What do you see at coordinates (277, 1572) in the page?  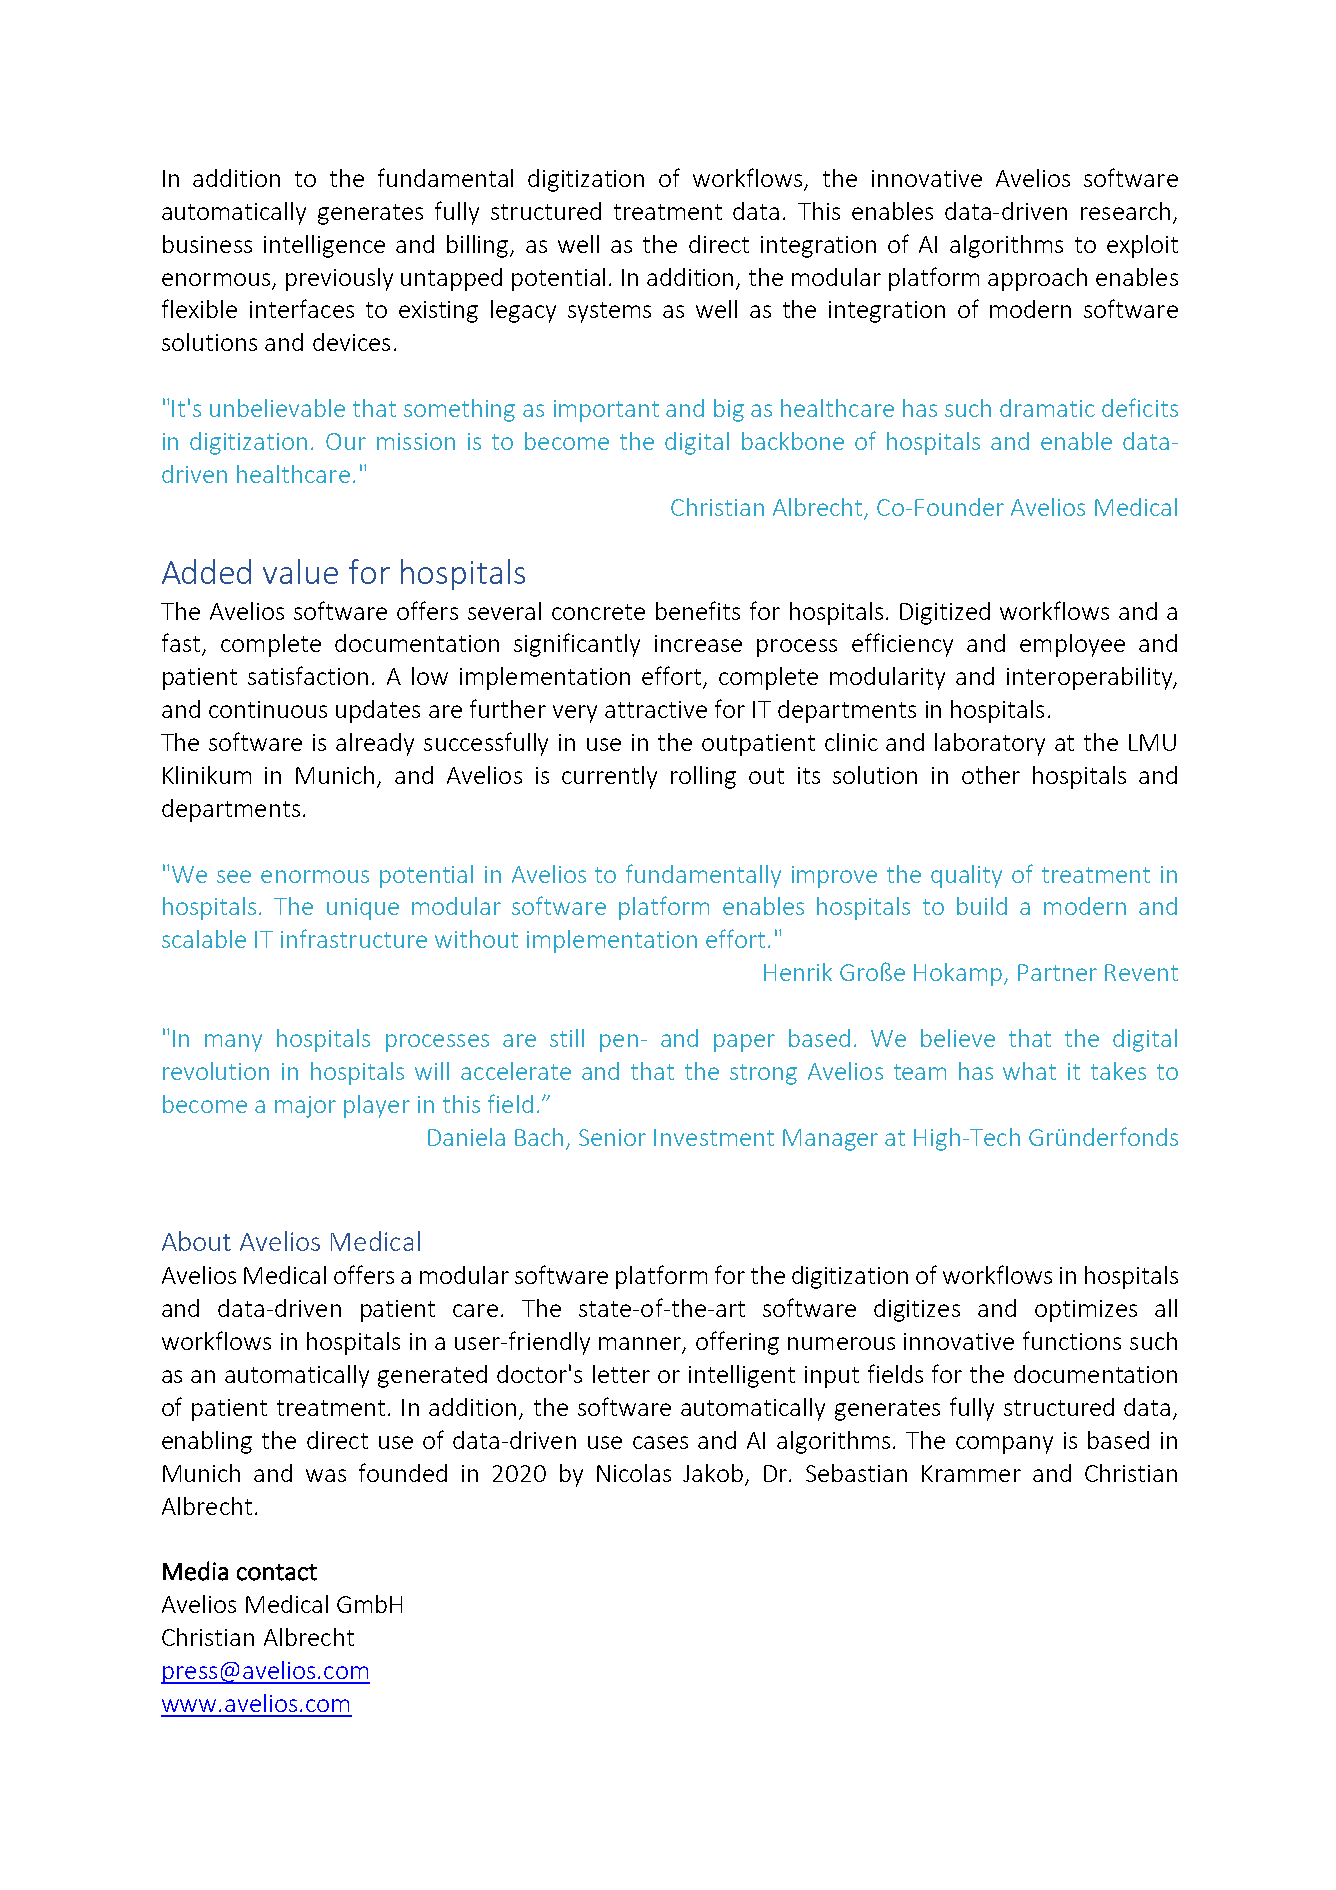 I see `contact` at bounding box center [277, 1572].
